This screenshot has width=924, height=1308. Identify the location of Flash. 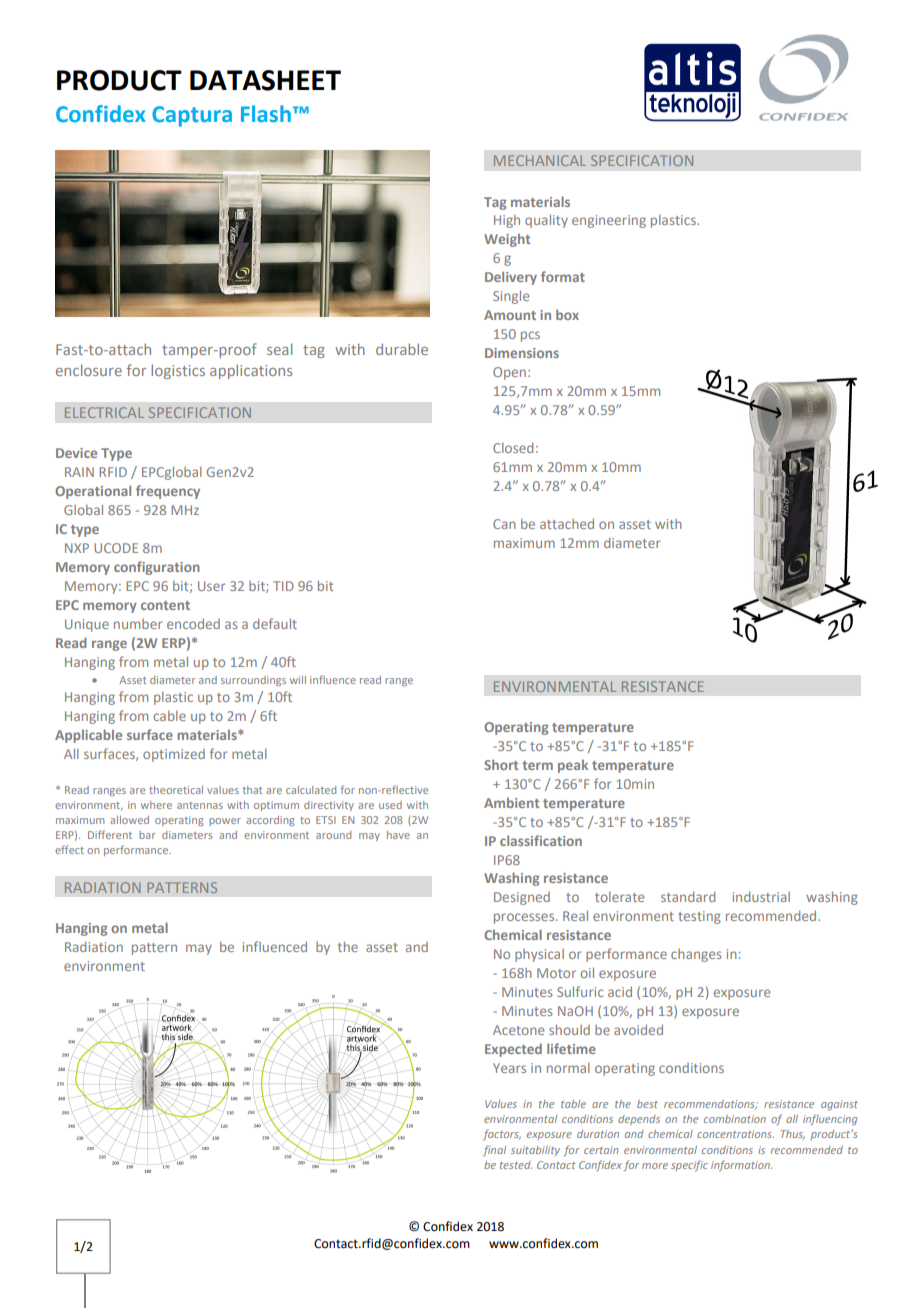
(266, 113).
